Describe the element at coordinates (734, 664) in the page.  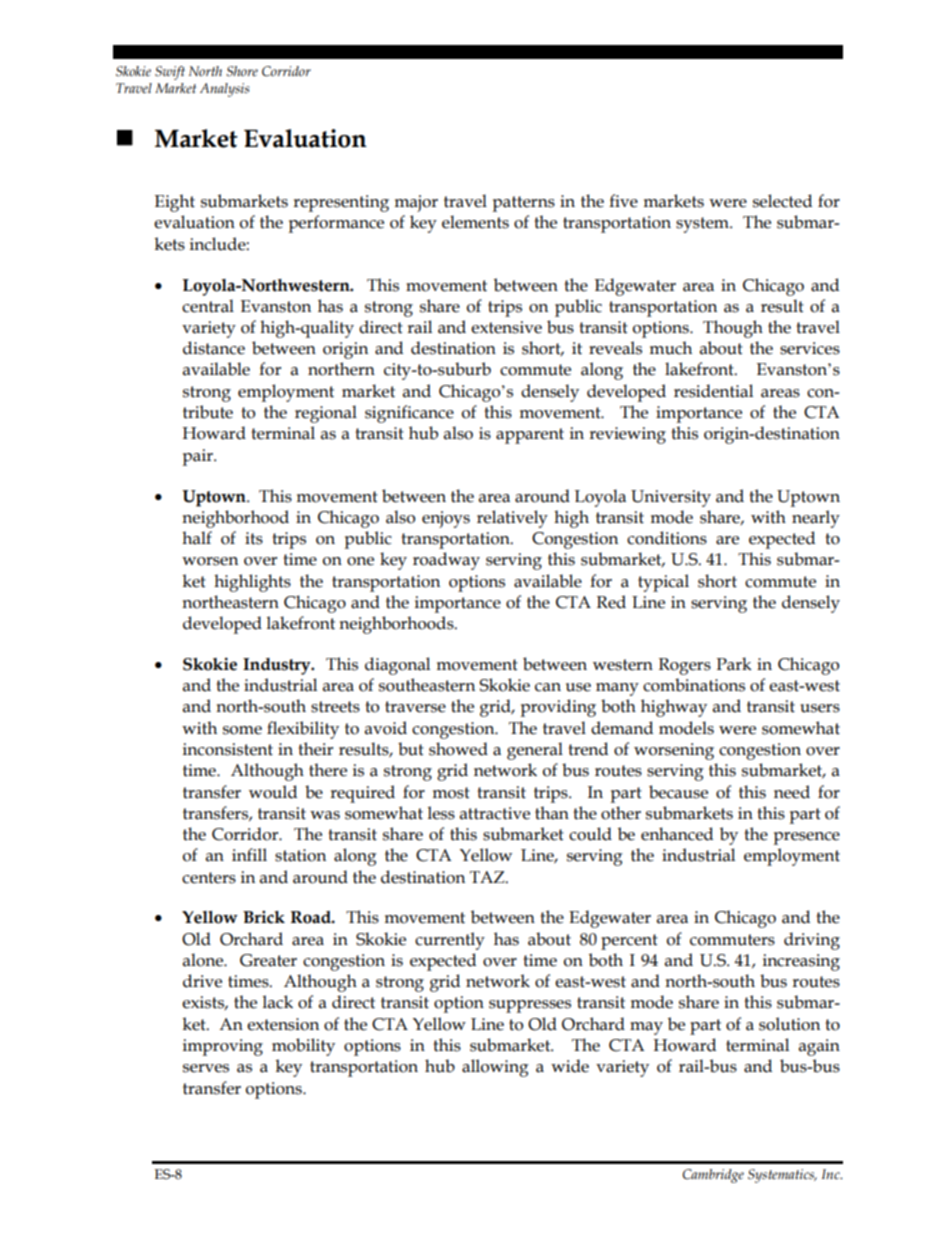
I see `Park` at that location.
